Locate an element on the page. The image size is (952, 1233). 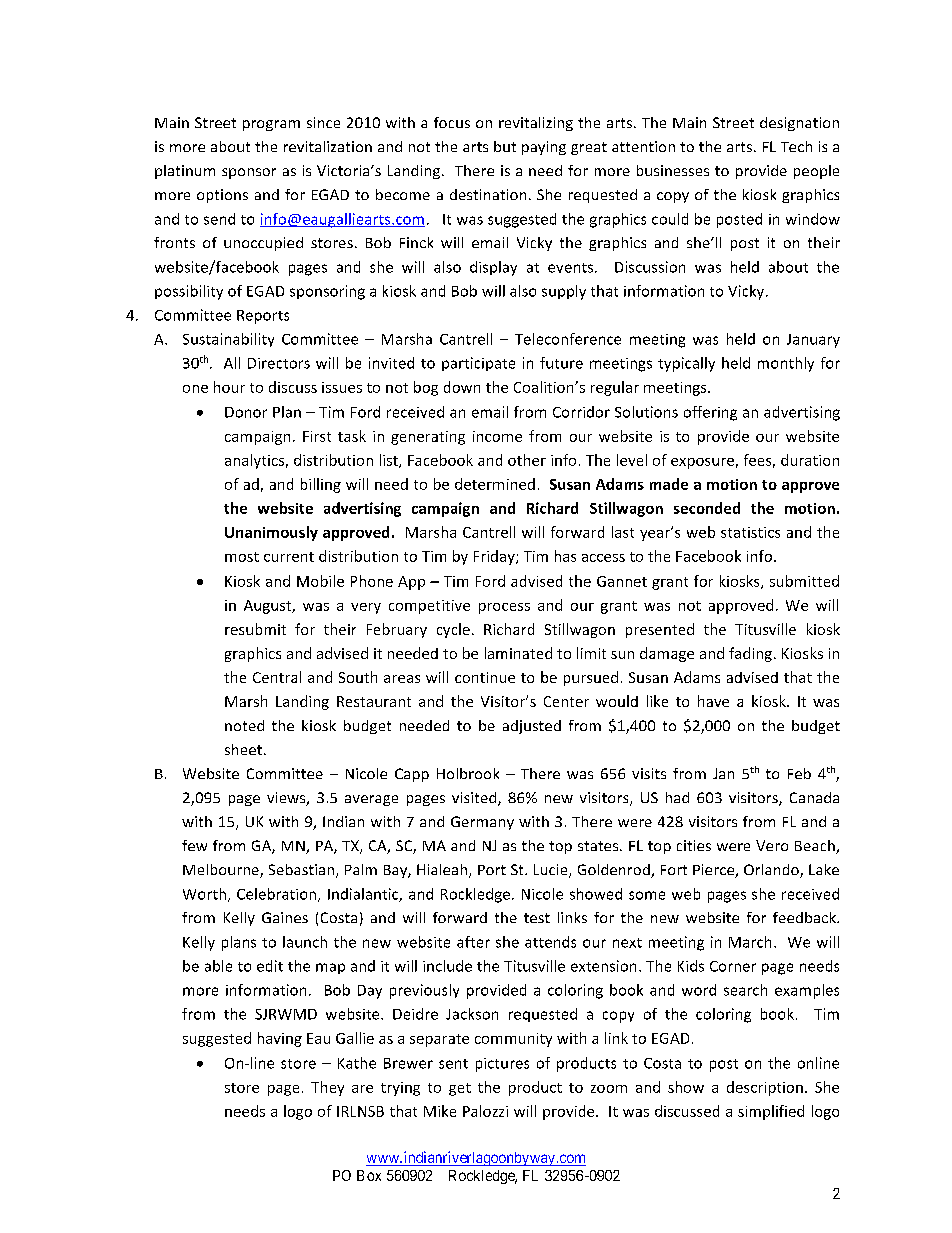
resubmit is located at coordinates (255, 629).
